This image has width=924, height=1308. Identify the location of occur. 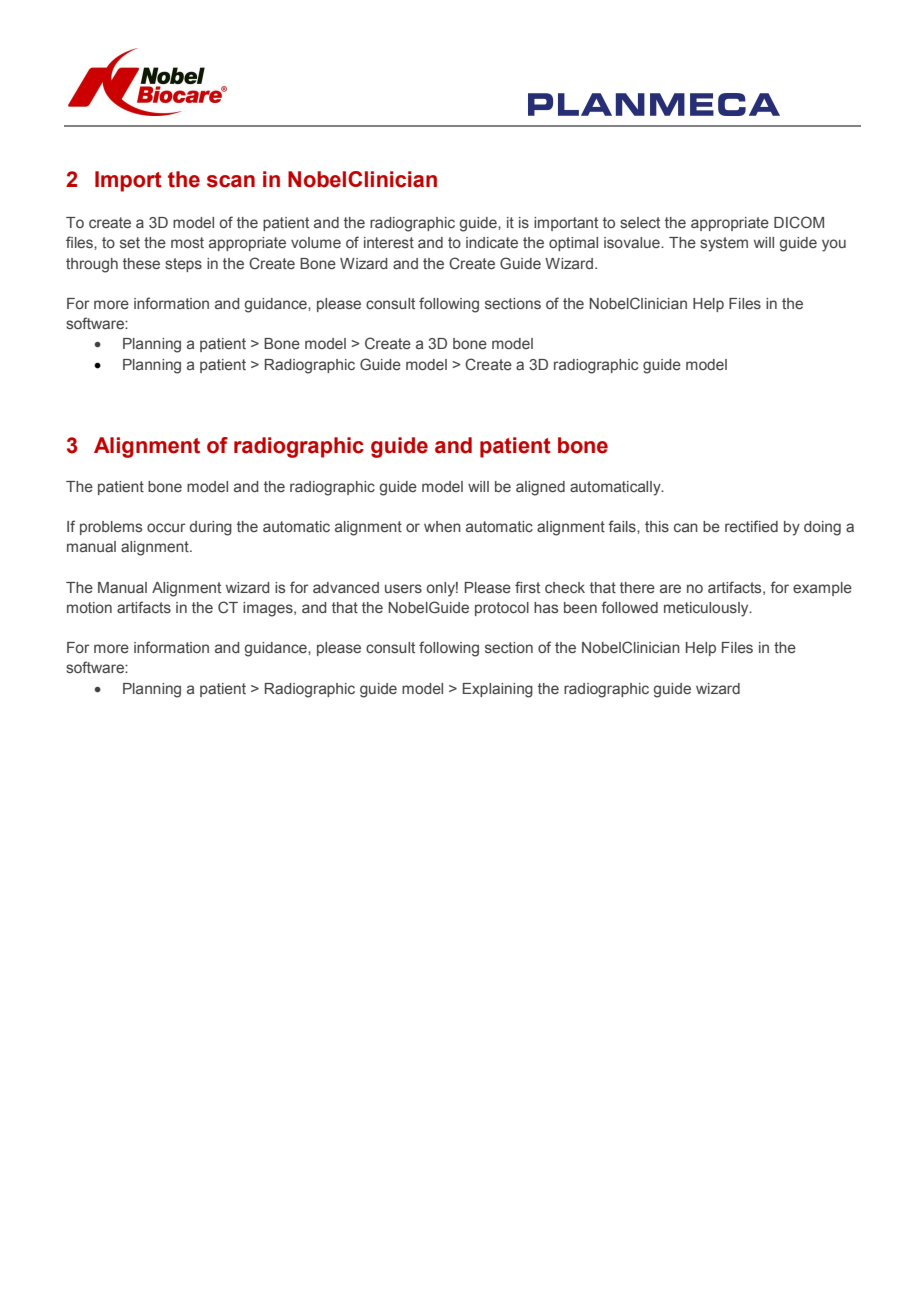
(166, 527).
